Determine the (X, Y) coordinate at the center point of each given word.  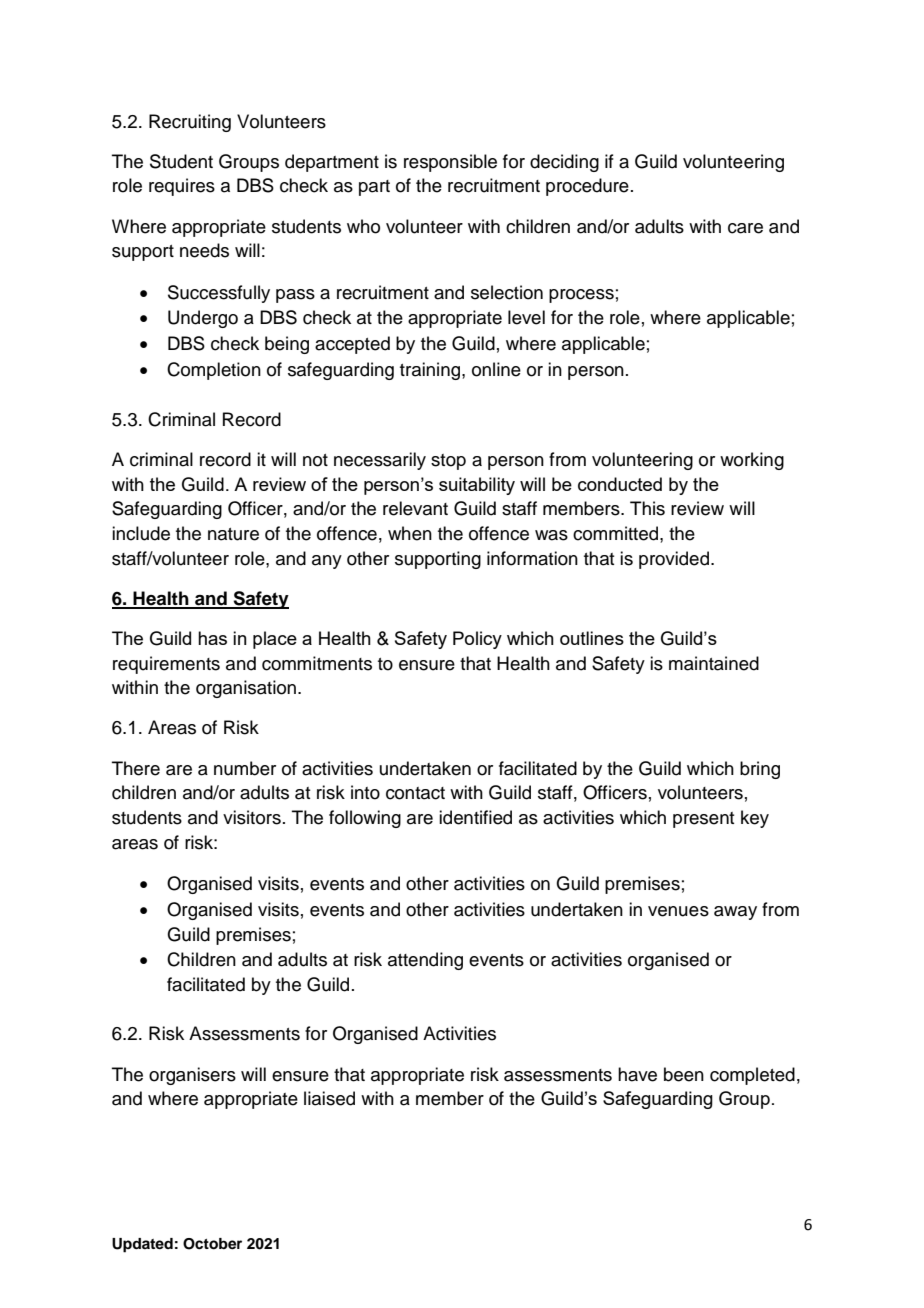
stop (448, 462)
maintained (714, 663)
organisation (246, 689)
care (745, 228)
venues (678, 911)
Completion (214, 371)
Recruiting (190, 123)
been (684, 1074)
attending (425, 961)
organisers (192, 1076)
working (752, 461)
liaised (329, 1098)
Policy (477, 640)
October (212, 1244)
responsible (450, 163)
